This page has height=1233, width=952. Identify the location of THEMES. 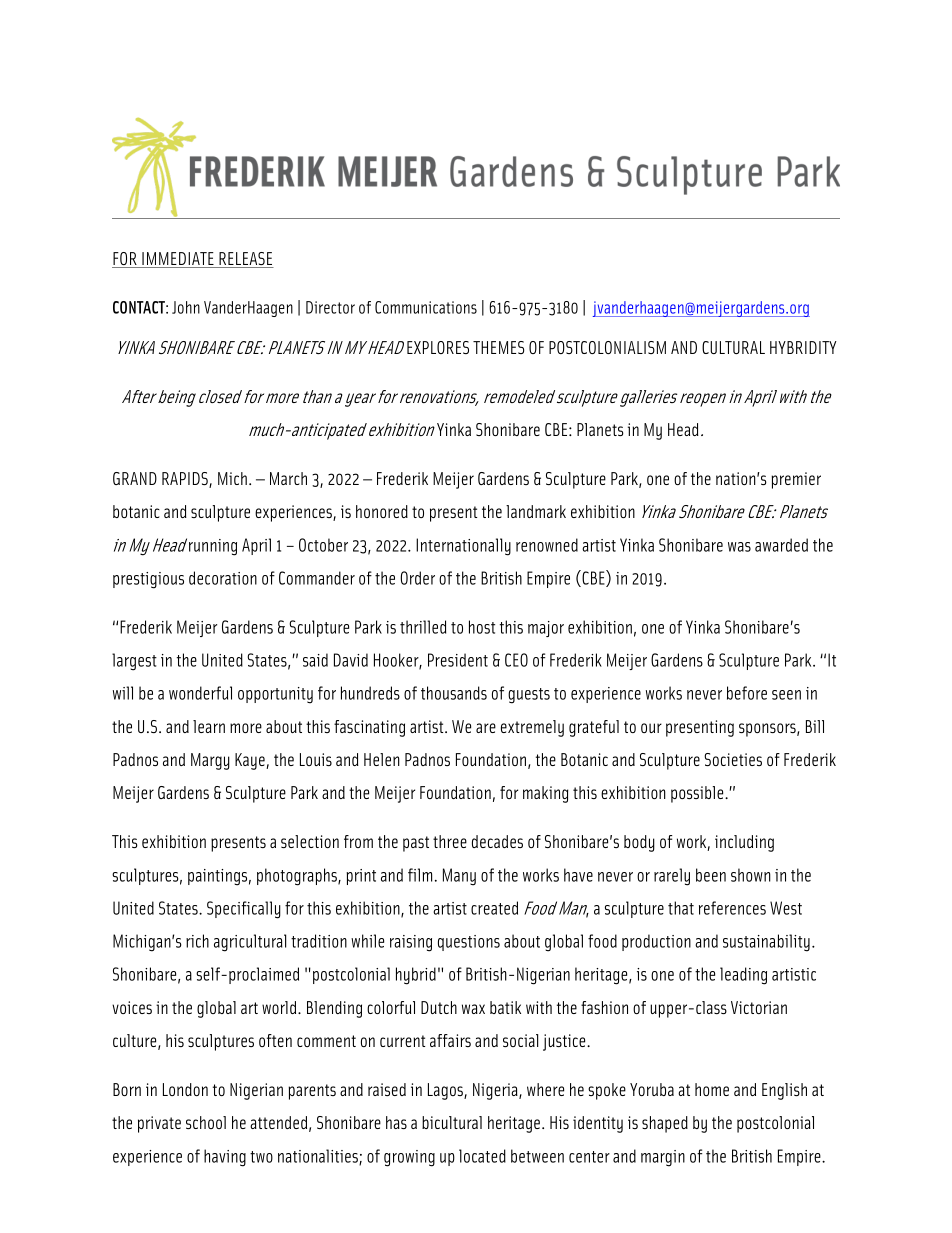
(498, 347).
